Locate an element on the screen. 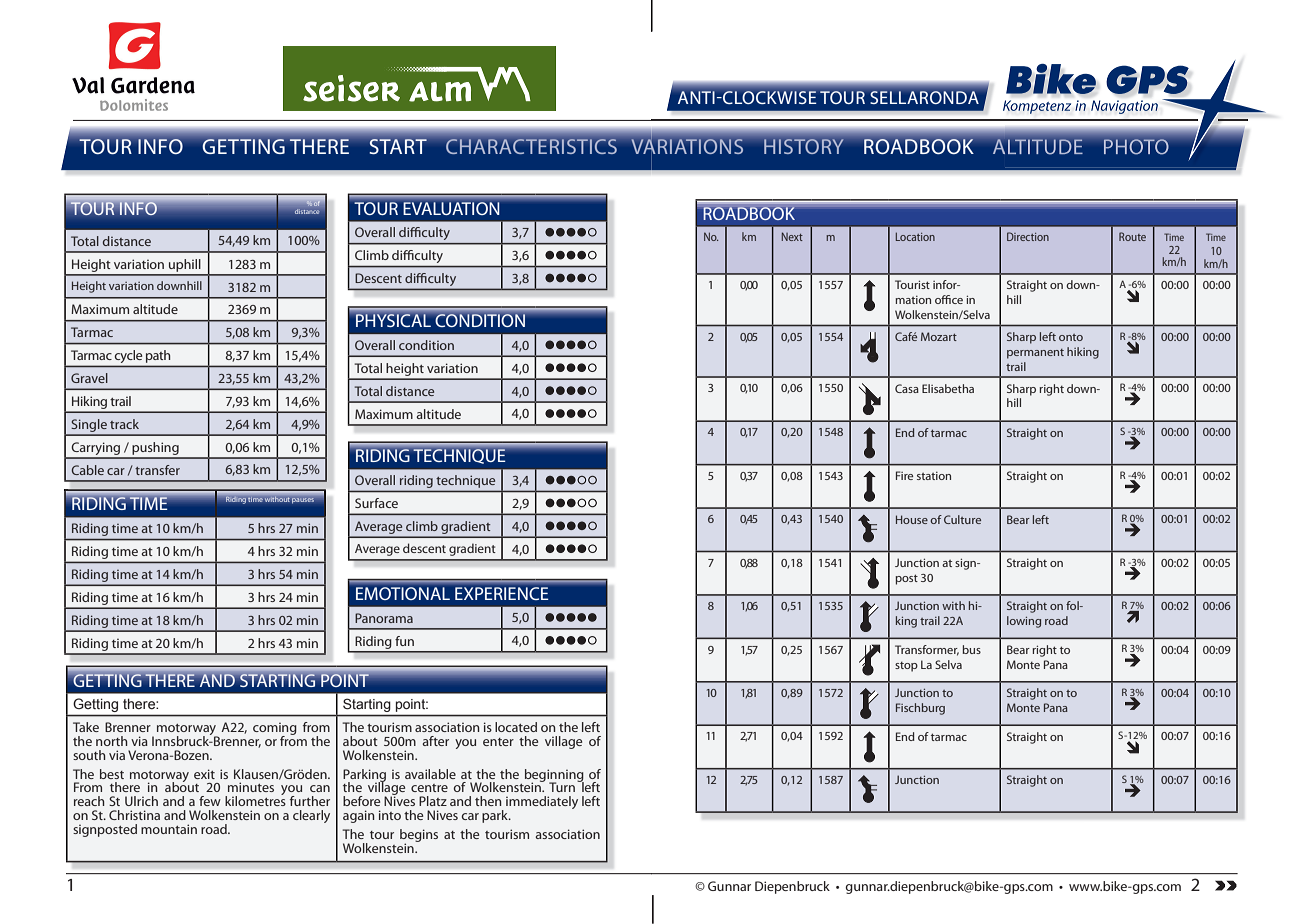 The width and height of the screenshot is (1303, 924). EXPERIENCE is located at coordinates (501, 593).
